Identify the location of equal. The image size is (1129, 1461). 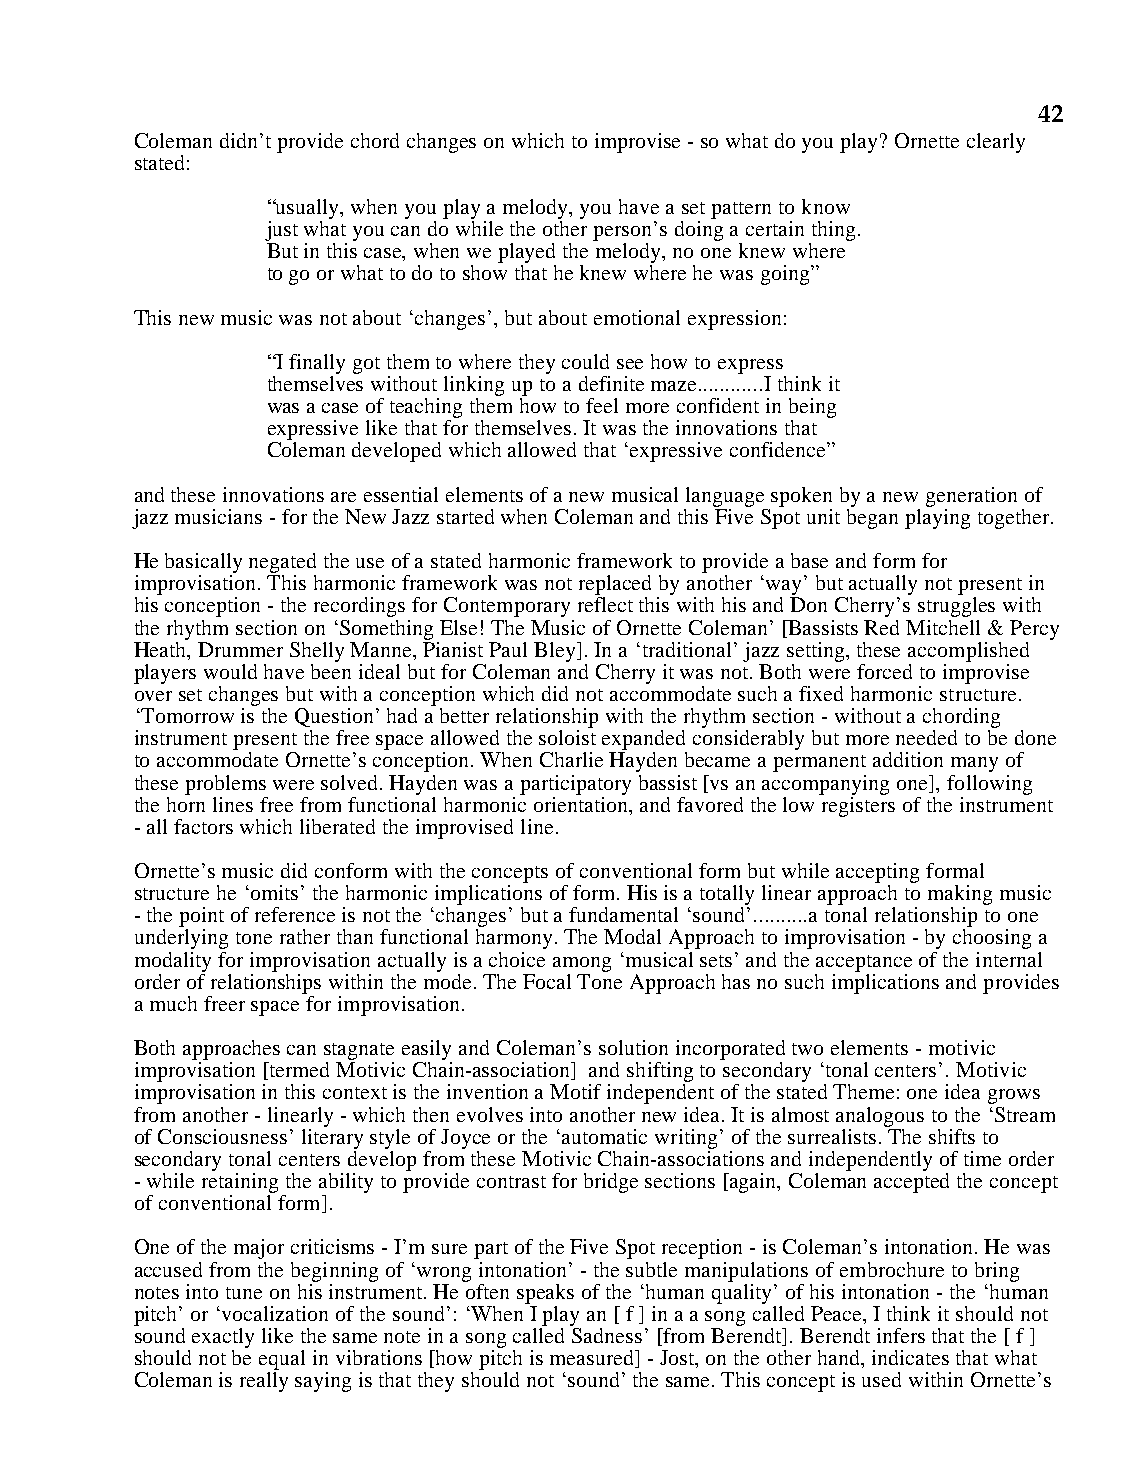
(282, 1360).
